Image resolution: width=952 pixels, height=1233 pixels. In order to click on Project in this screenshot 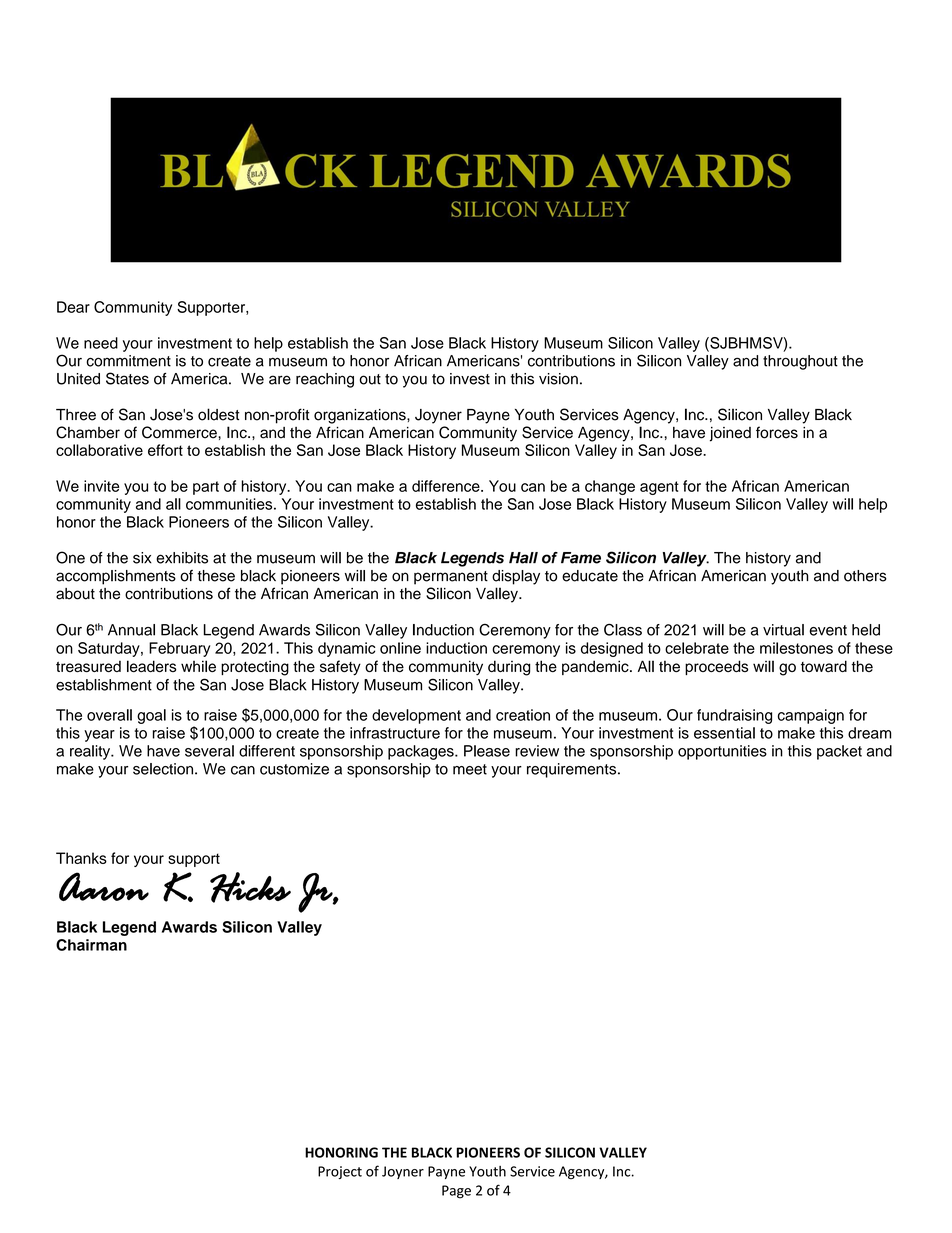, I will do `click(340, 1172)`.
